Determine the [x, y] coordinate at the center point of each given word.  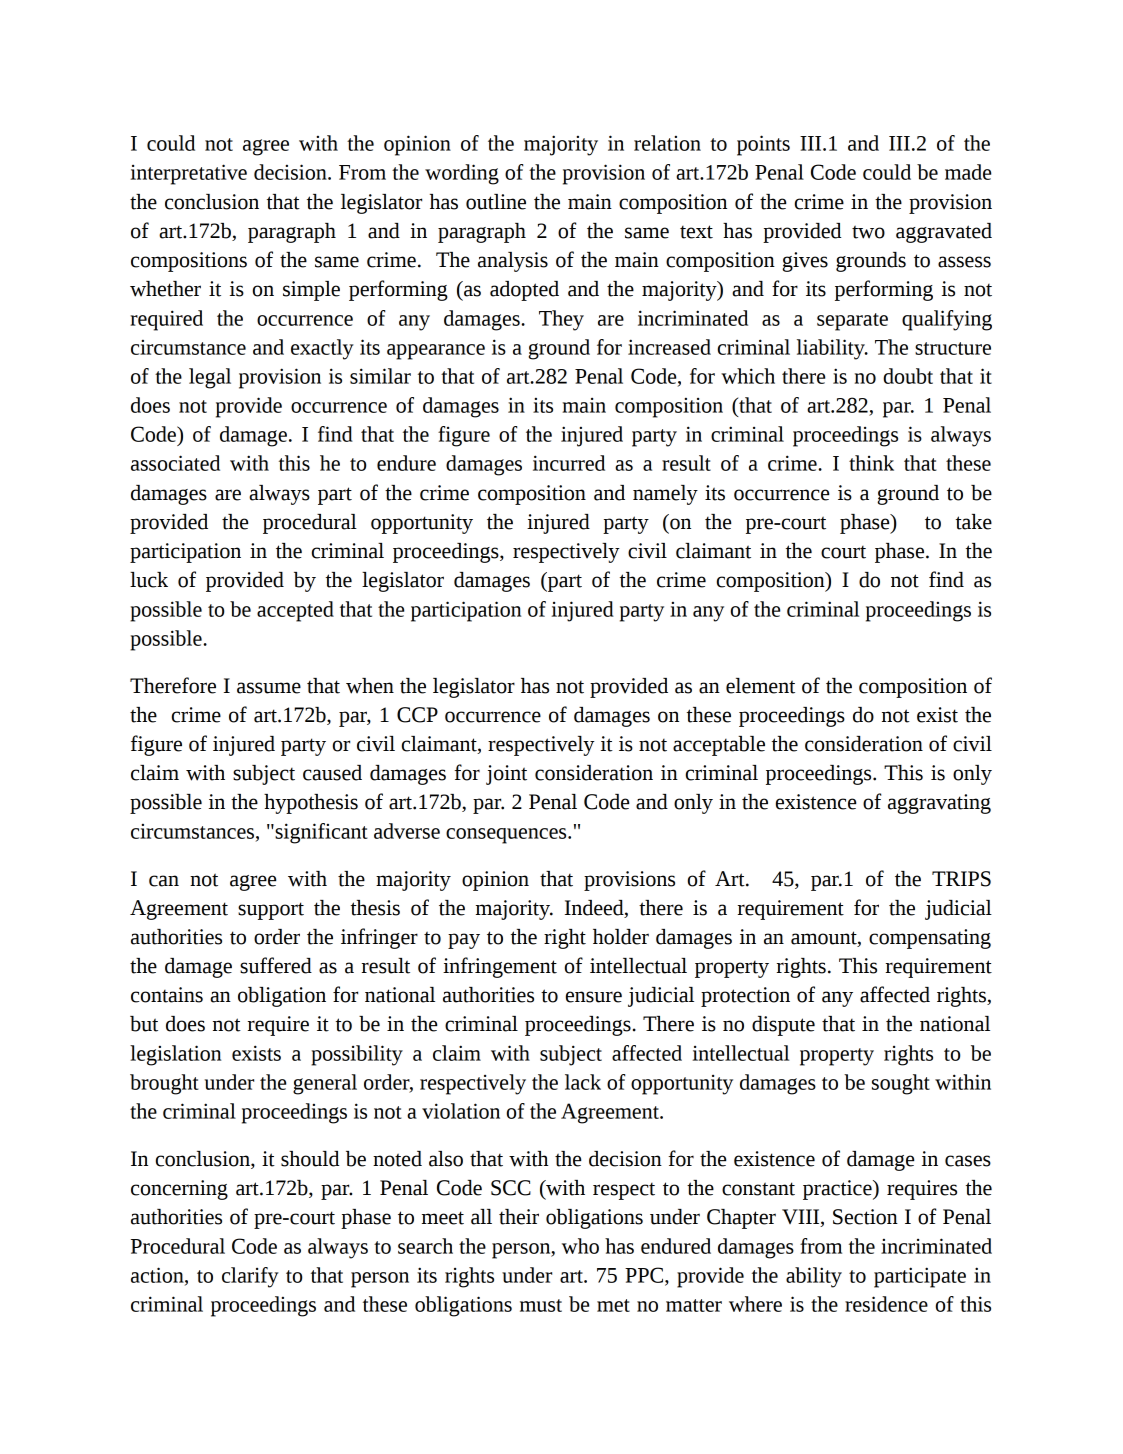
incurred [569, 463]
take [974, 522]
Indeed [595, 908]
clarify [250, 1277]
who [580, 1246]
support [271, 911]
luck [149, 580]
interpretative [188, 174]
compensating [930, 939]
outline [496, 202]
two [868, 232]
